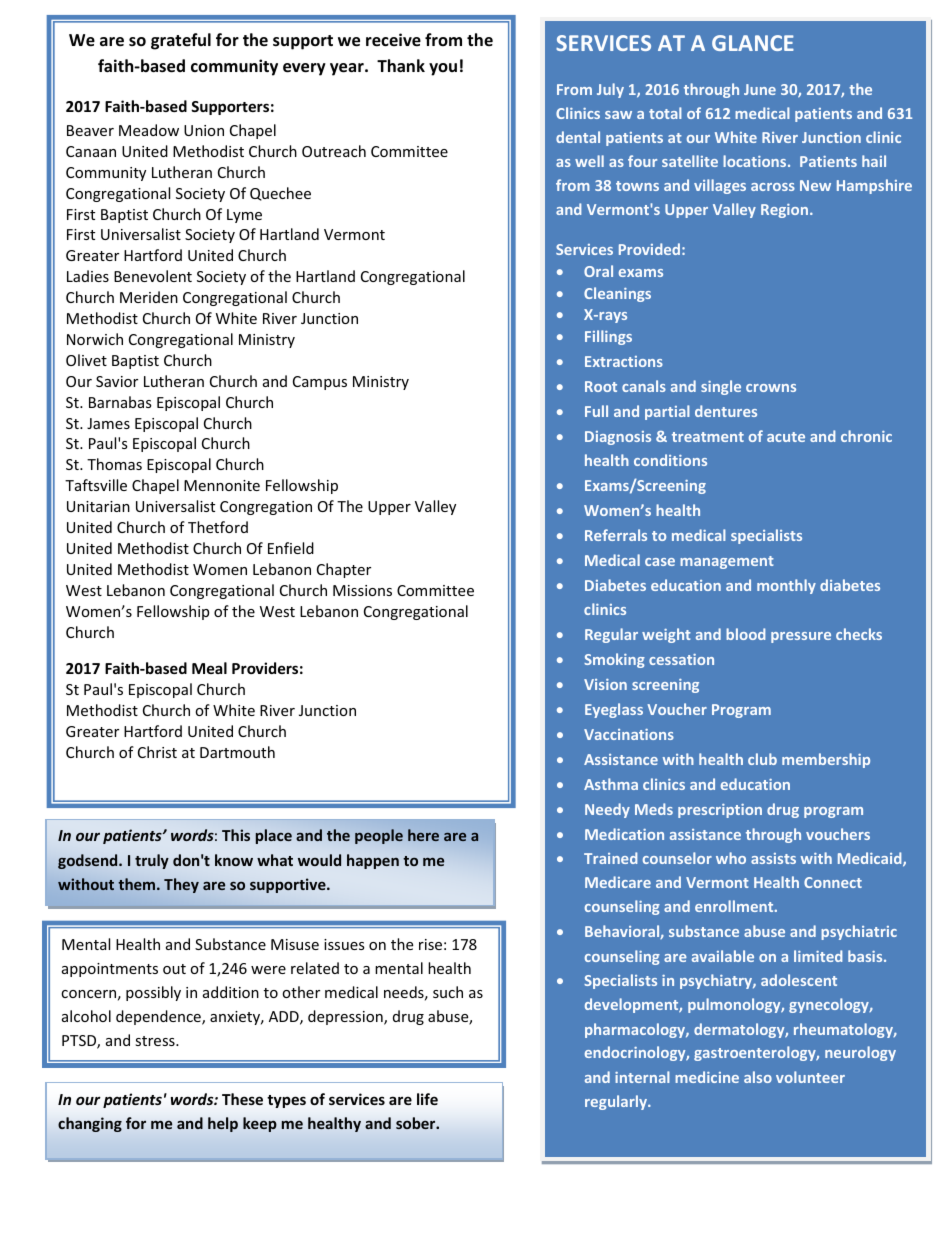 This screenshot has width=952, height=1233. What do you see at coordinates (786, 586) in the screenshot?
I see `monthly` at bounding box center [786, 586].
